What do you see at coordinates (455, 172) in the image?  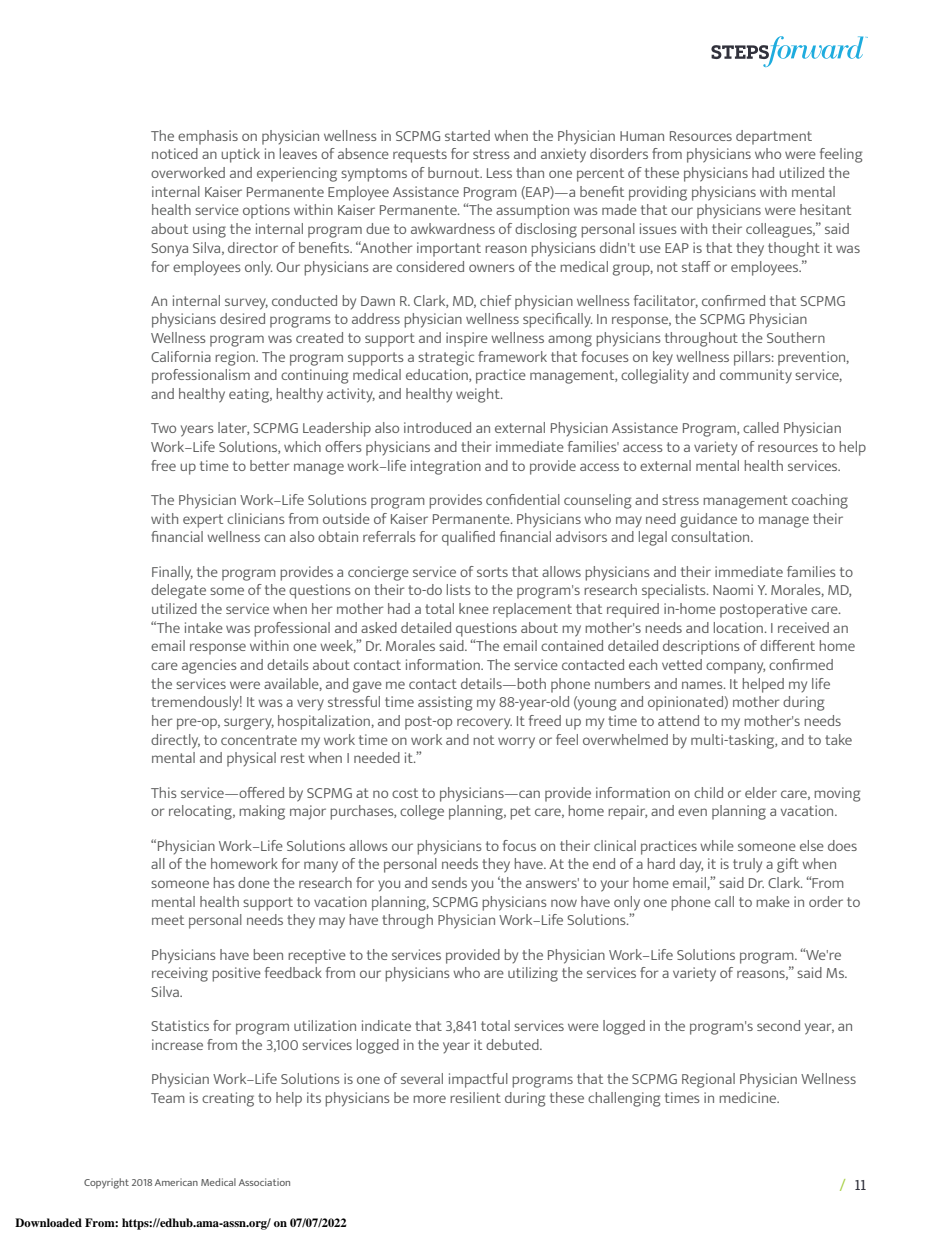 I see `burnout` at bounding box center [455, 172].
